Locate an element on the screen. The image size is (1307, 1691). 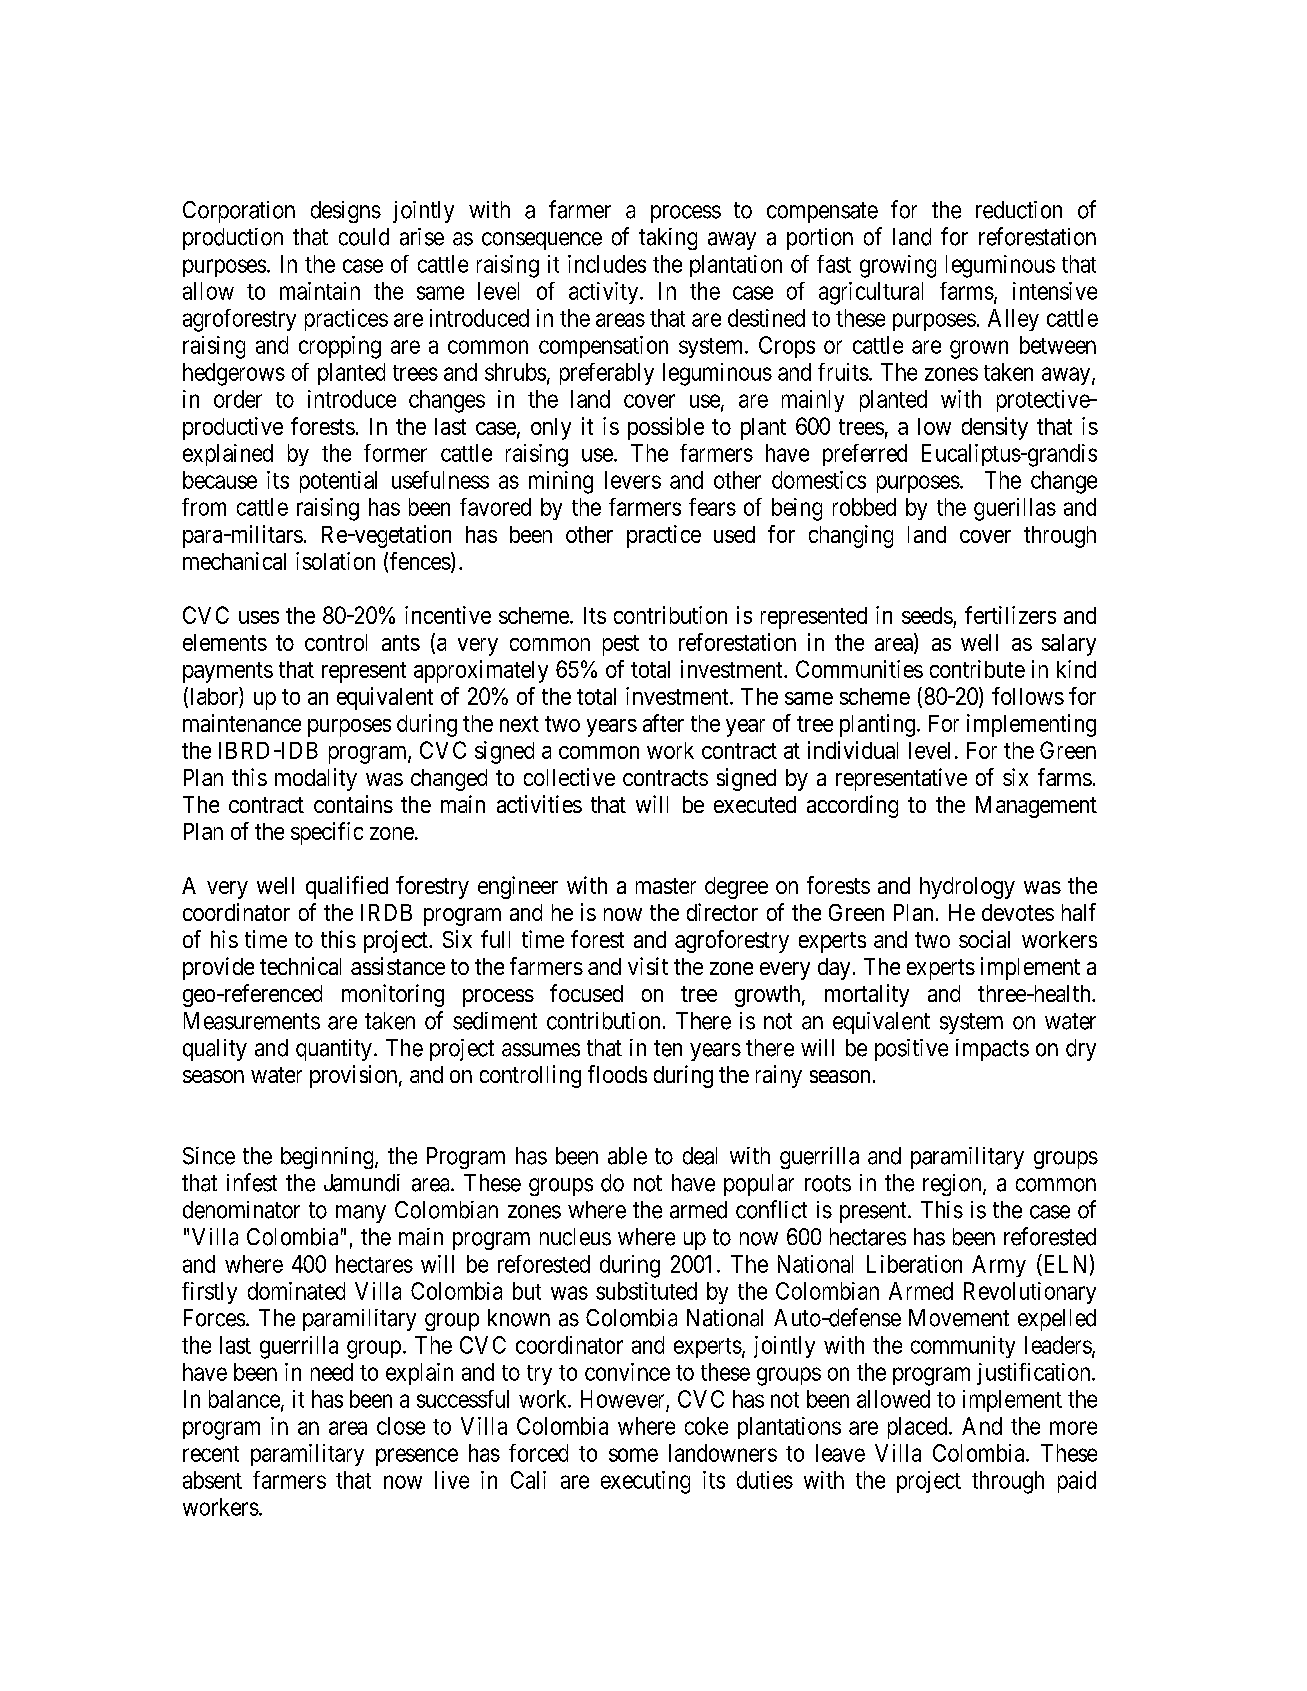
reduction is located at coordinates (1019, 210).
